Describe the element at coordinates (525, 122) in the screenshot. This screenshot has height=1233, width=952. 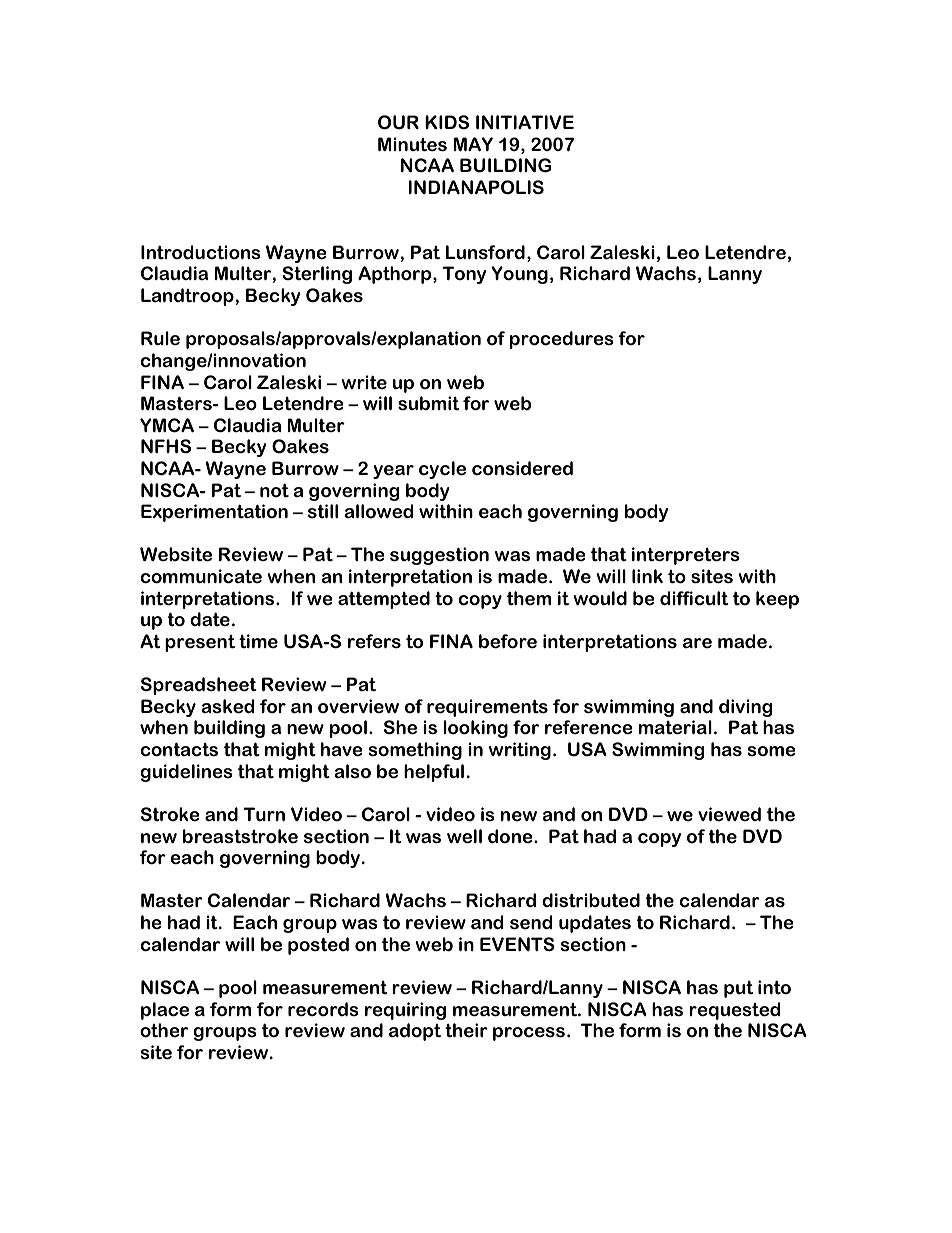
I see `INITIATIVE` at that location.
